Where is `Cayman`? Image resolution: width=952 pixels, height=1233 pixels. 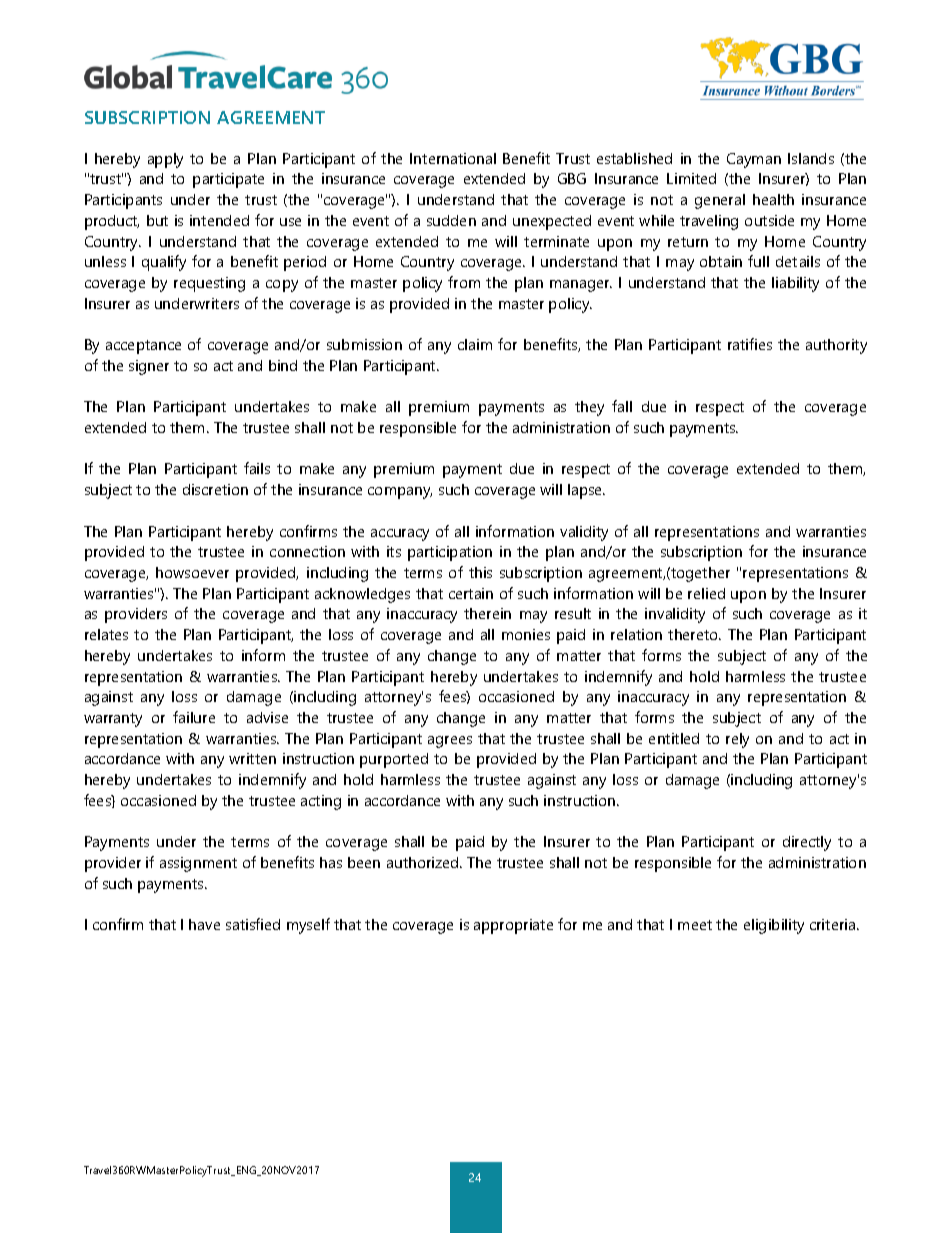
Cayman is located at coordinates (754, 160).
